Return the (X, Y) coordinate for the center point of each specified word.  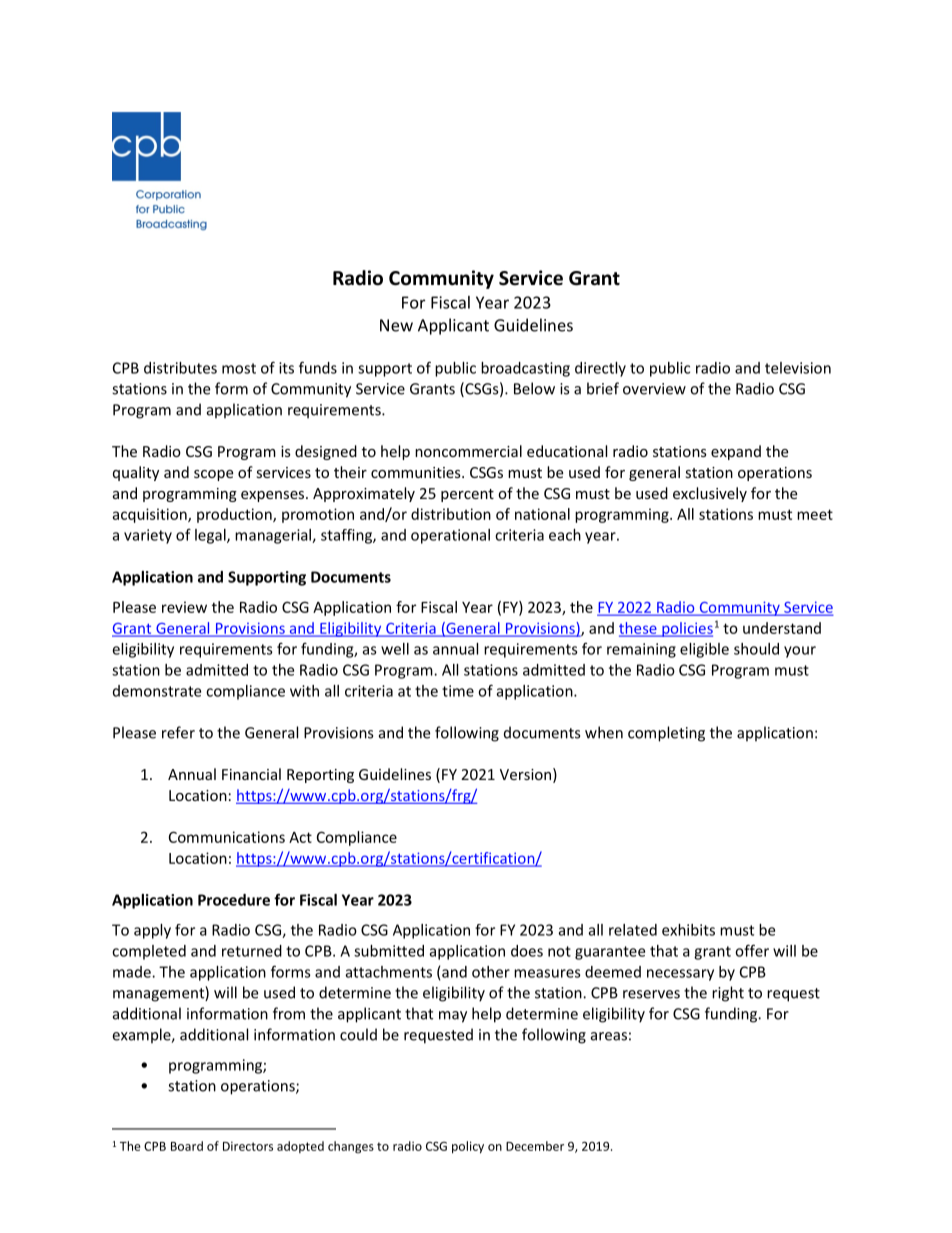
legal (211, 536)
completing (666, 734)
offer (752, 950)
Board (187, 1146)
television (798, 368)
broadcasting (525, 369)
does (527, 951)
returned (252, 951)
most (239, 368)
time (458, 691)
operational (450, 536)
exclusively (710, 494)
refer (178, 732)
